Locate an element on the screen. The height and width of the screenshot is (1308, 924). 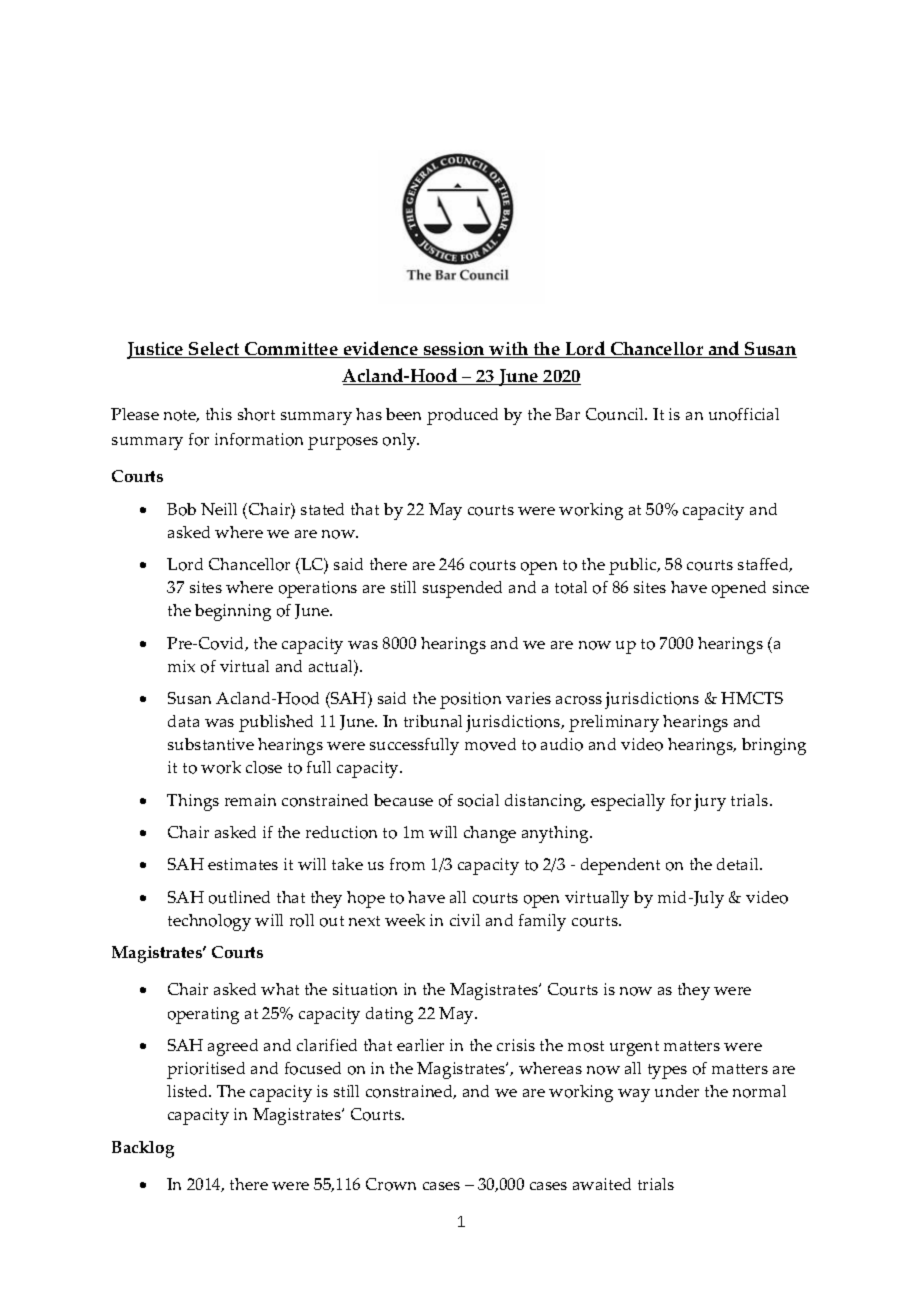
urgent is located at coordinates (634, 1048).
